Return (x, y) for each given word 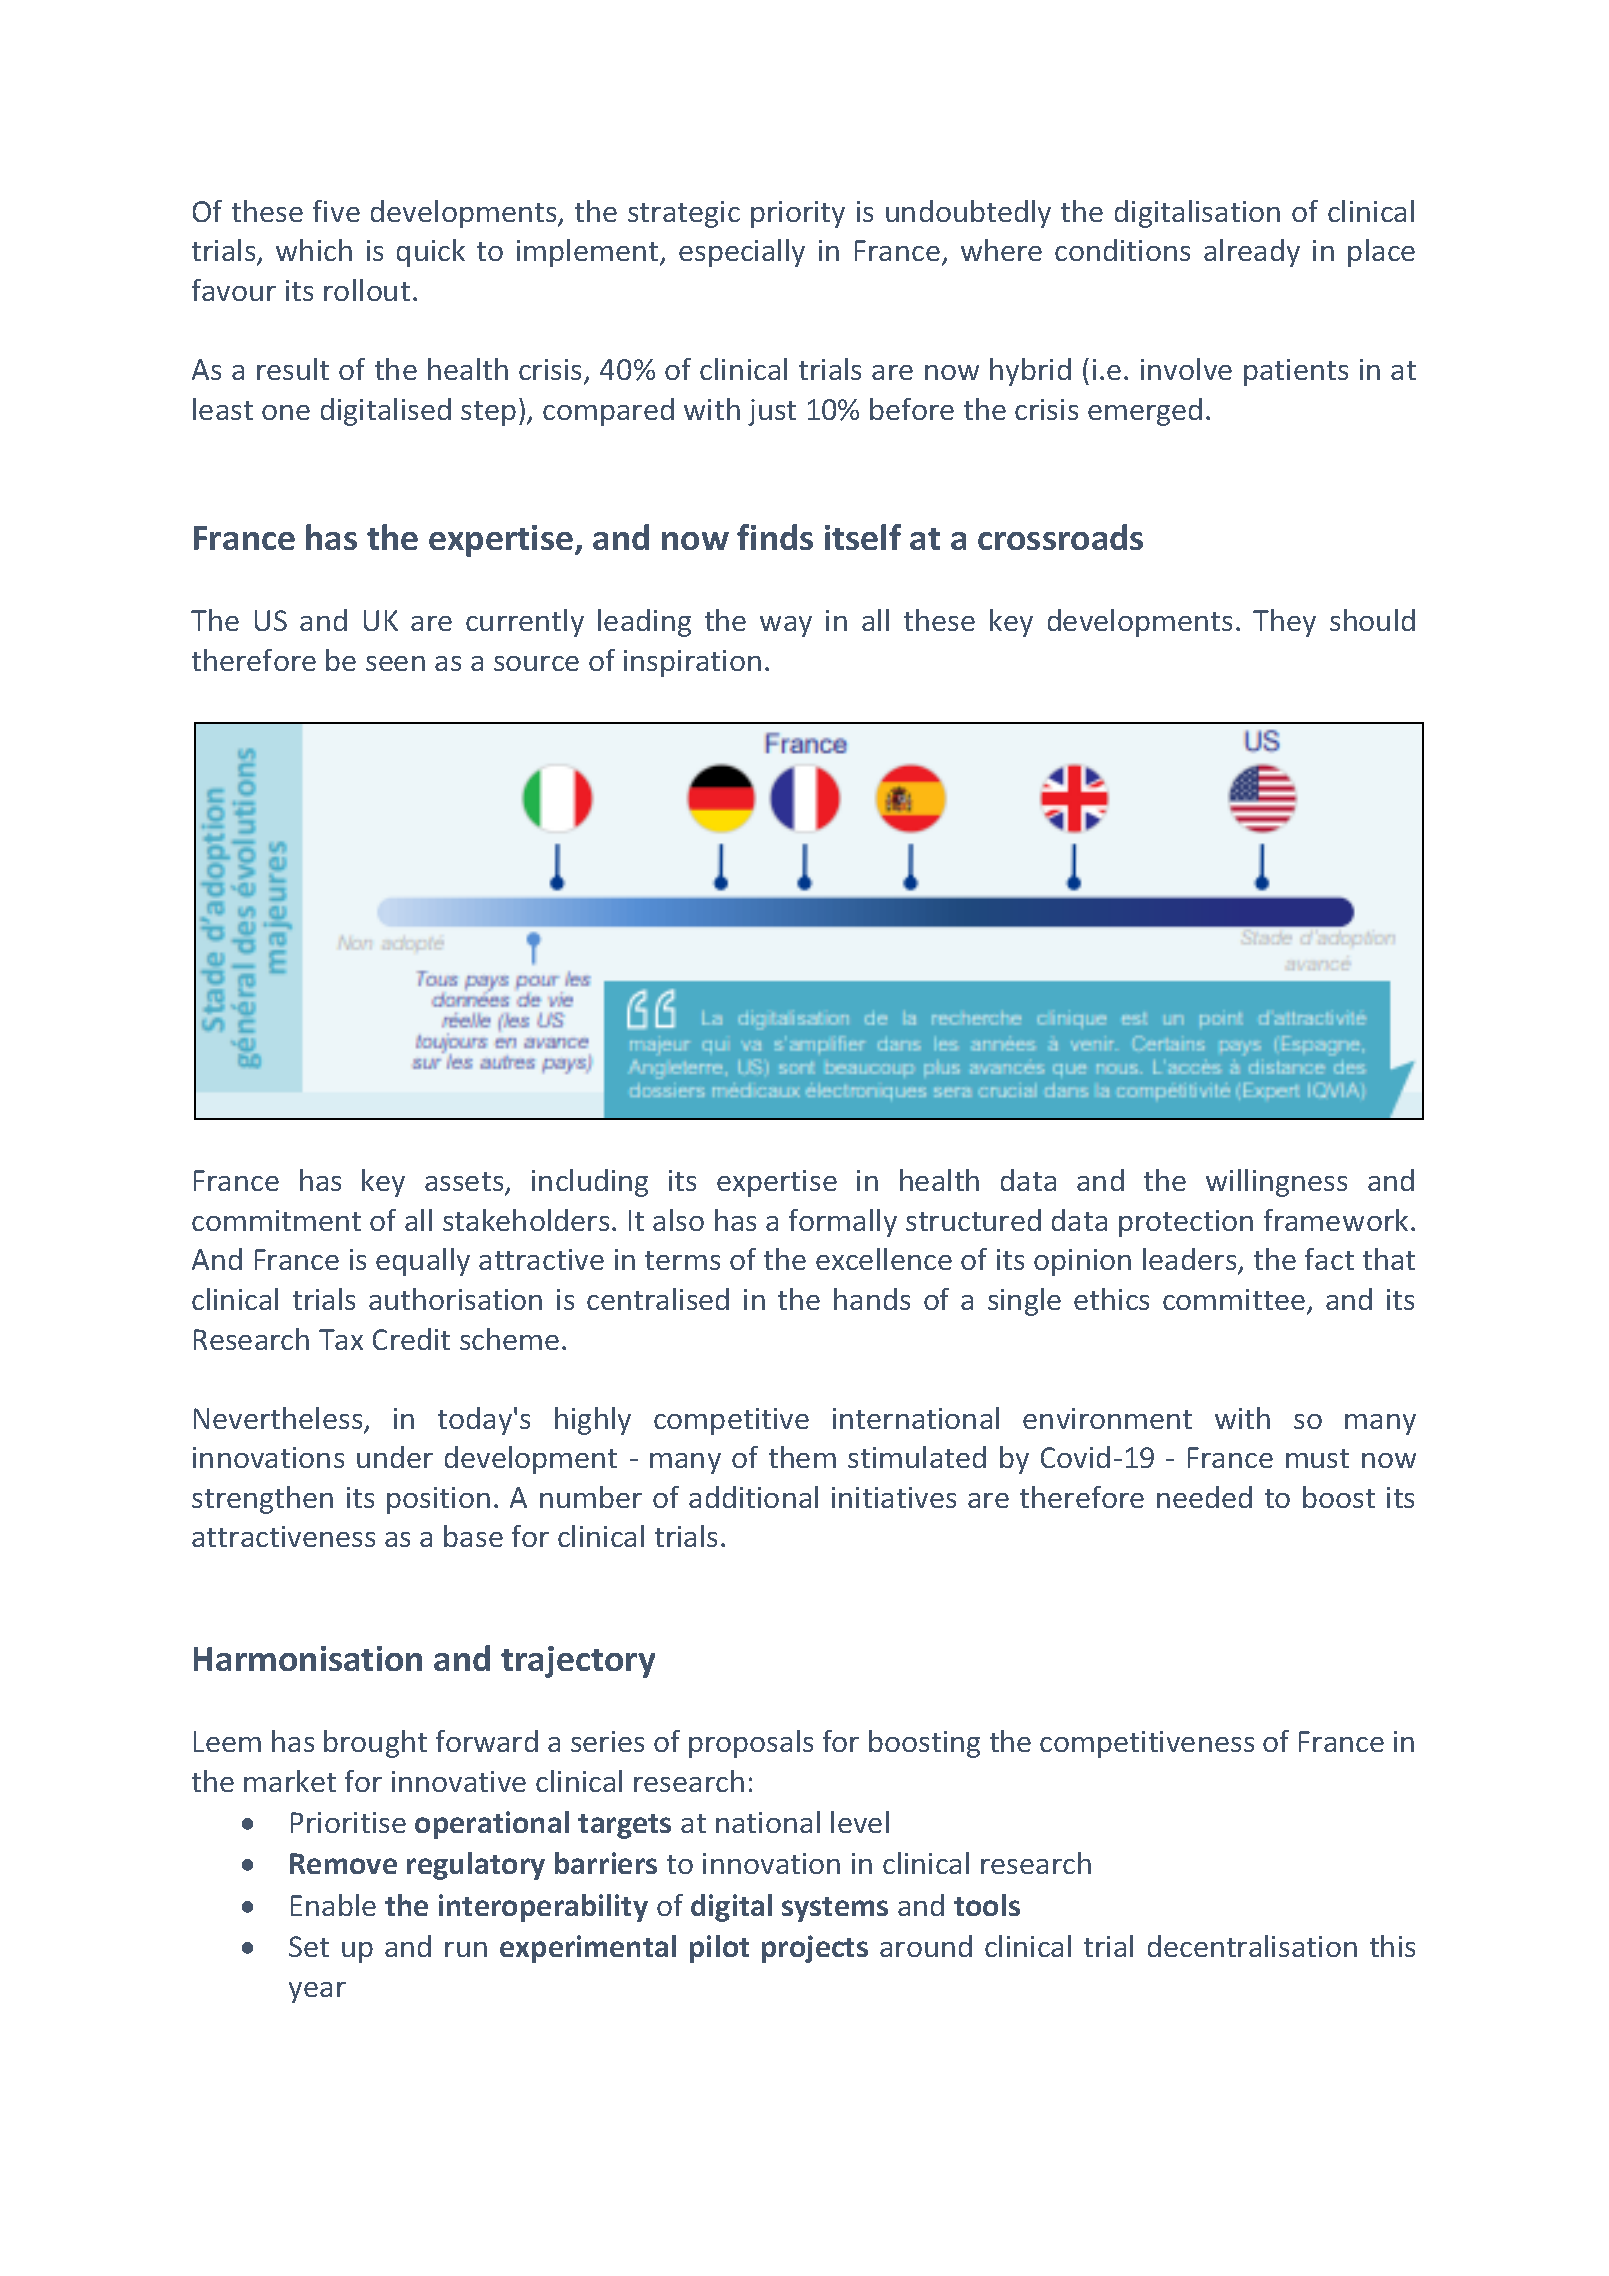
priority (798, 214)
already (1252, 253)
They (1284, 623)
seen (395, 663)
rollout (367, 290)
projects (815, 1949)
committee (1234, 1299)
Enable (333, 1905)
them (802, 1457)
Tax (341, 1339)
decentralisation (1252, 1946)
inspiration (692, 663)
